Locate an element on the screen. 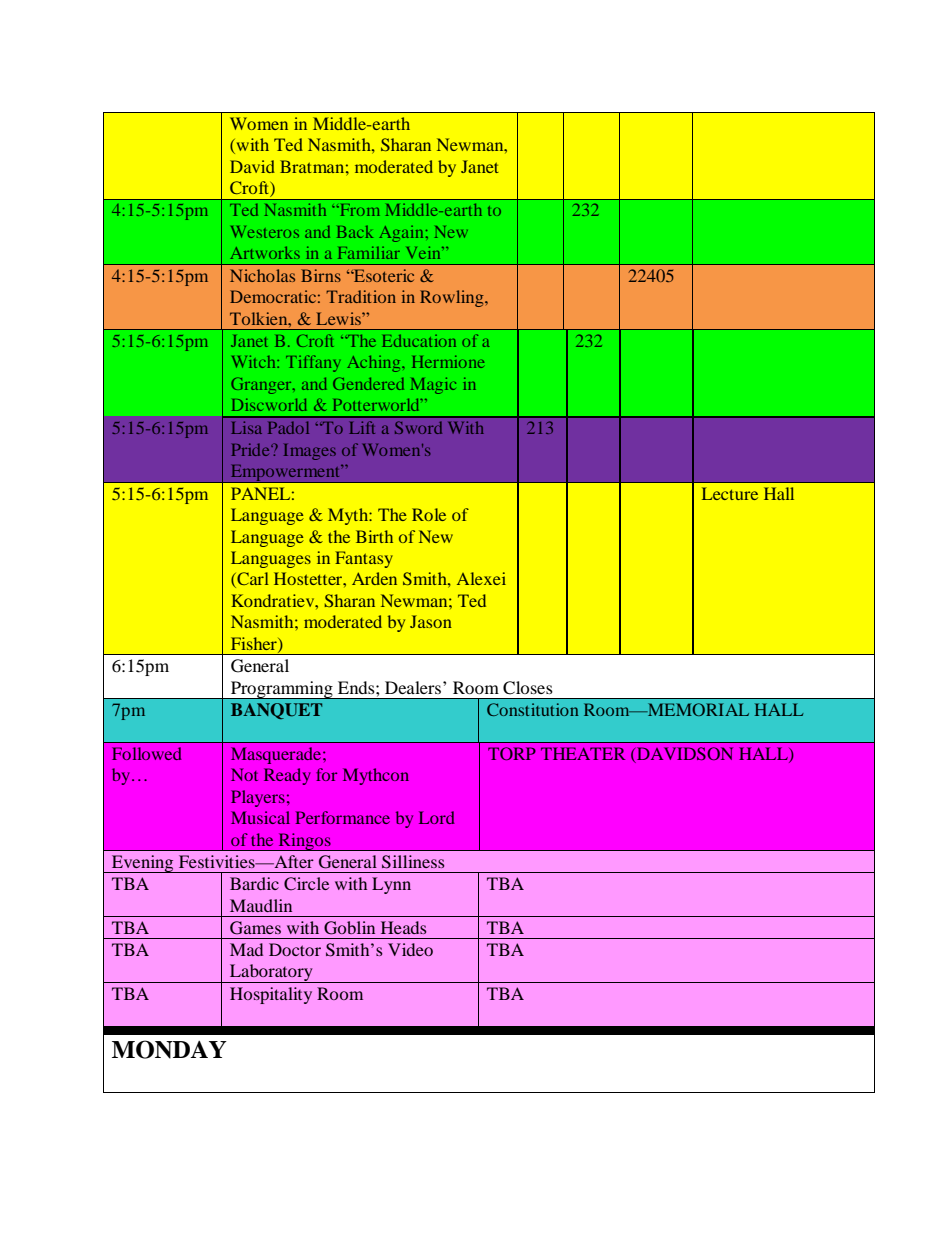 This screenshot has height=1233, width=952. Lecture is located at coordinates (730, 493).
